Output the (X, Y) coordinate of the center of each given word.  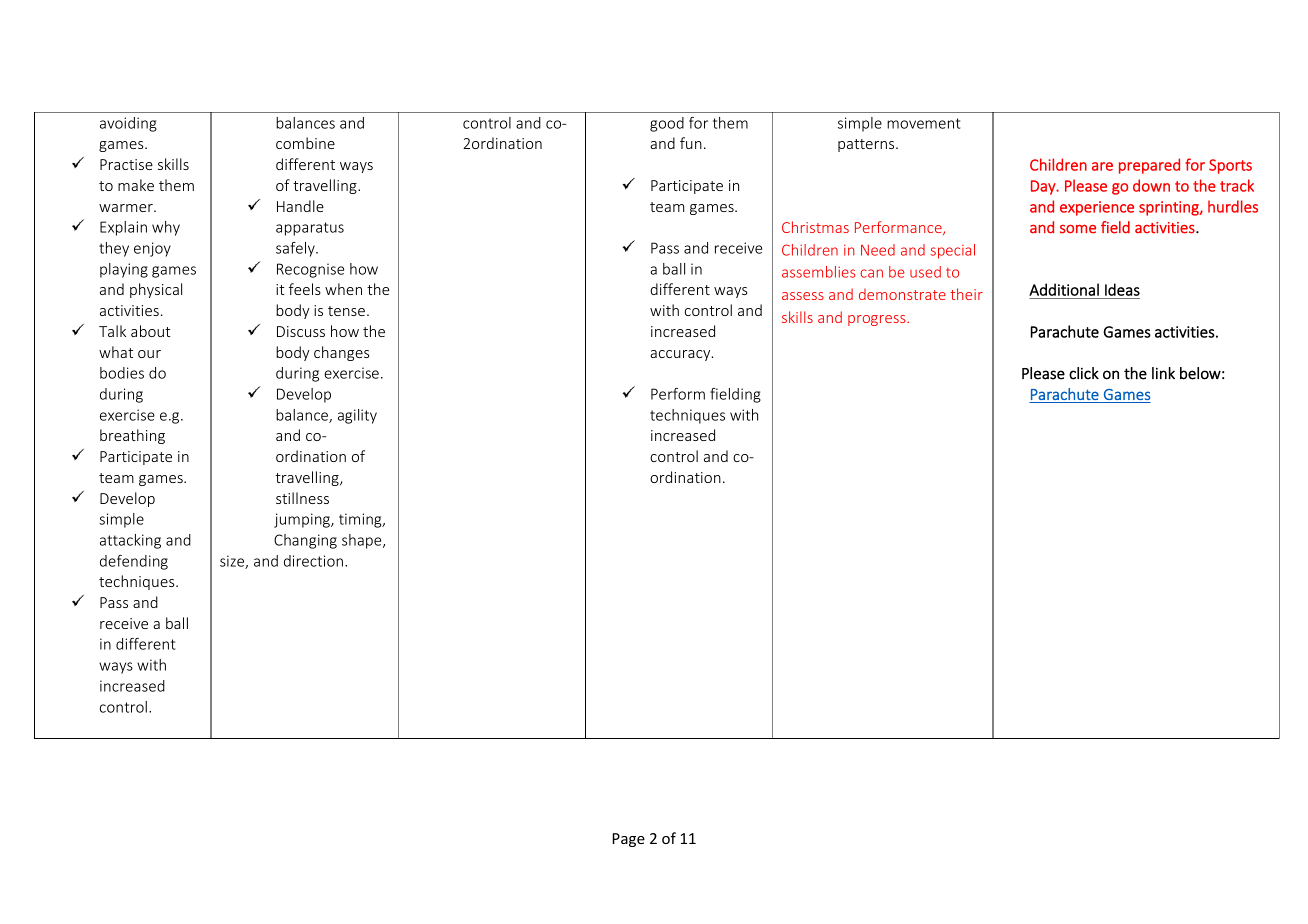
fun (691, 143)
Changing (305, 541)
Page (629, 840)
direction (313, 561)
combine (305, 143)
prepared (1149, 166)
